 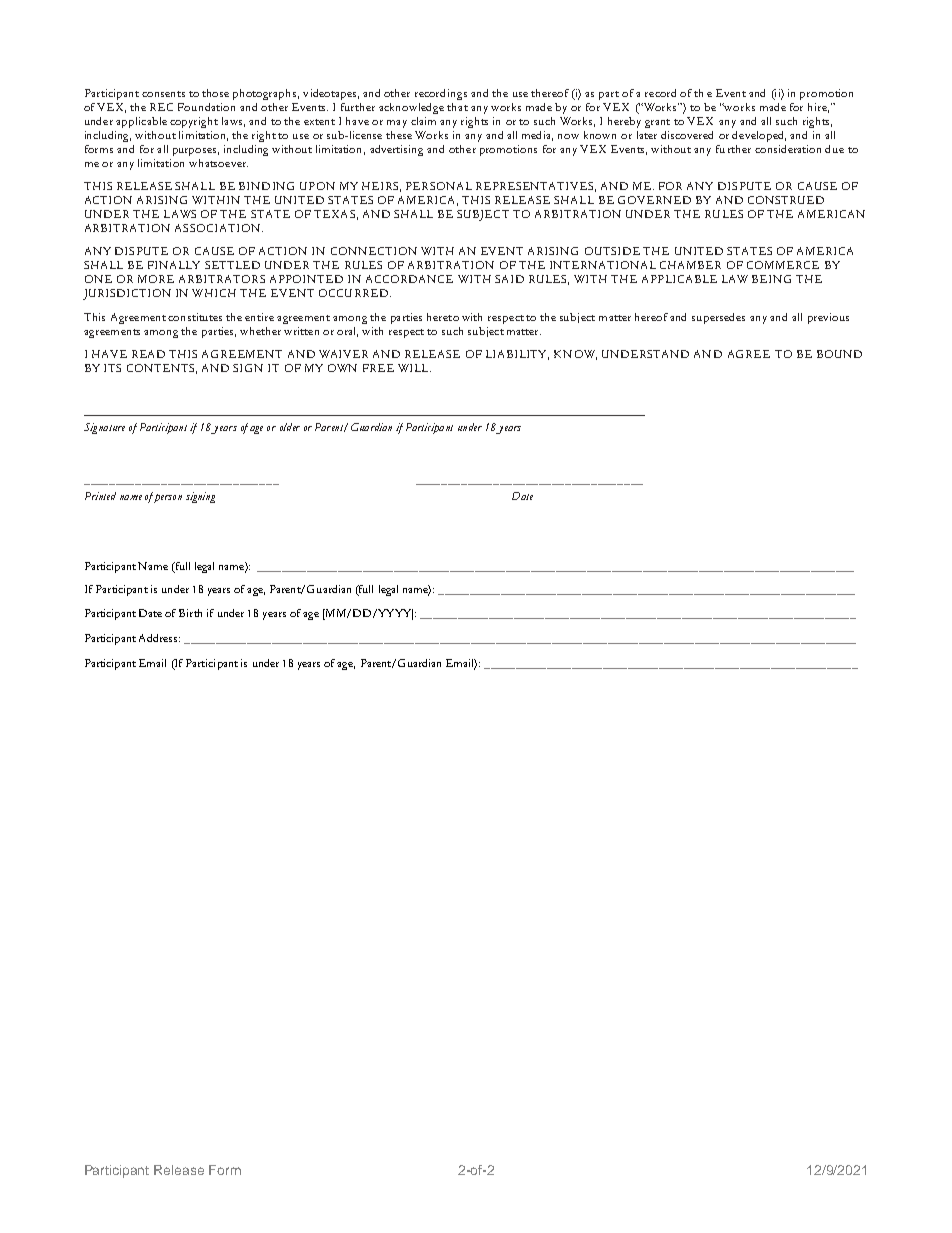 What do you see at coordinates (206, 107) in the screenshot?
I see `Foundation` at bounding box center [206, 107].
